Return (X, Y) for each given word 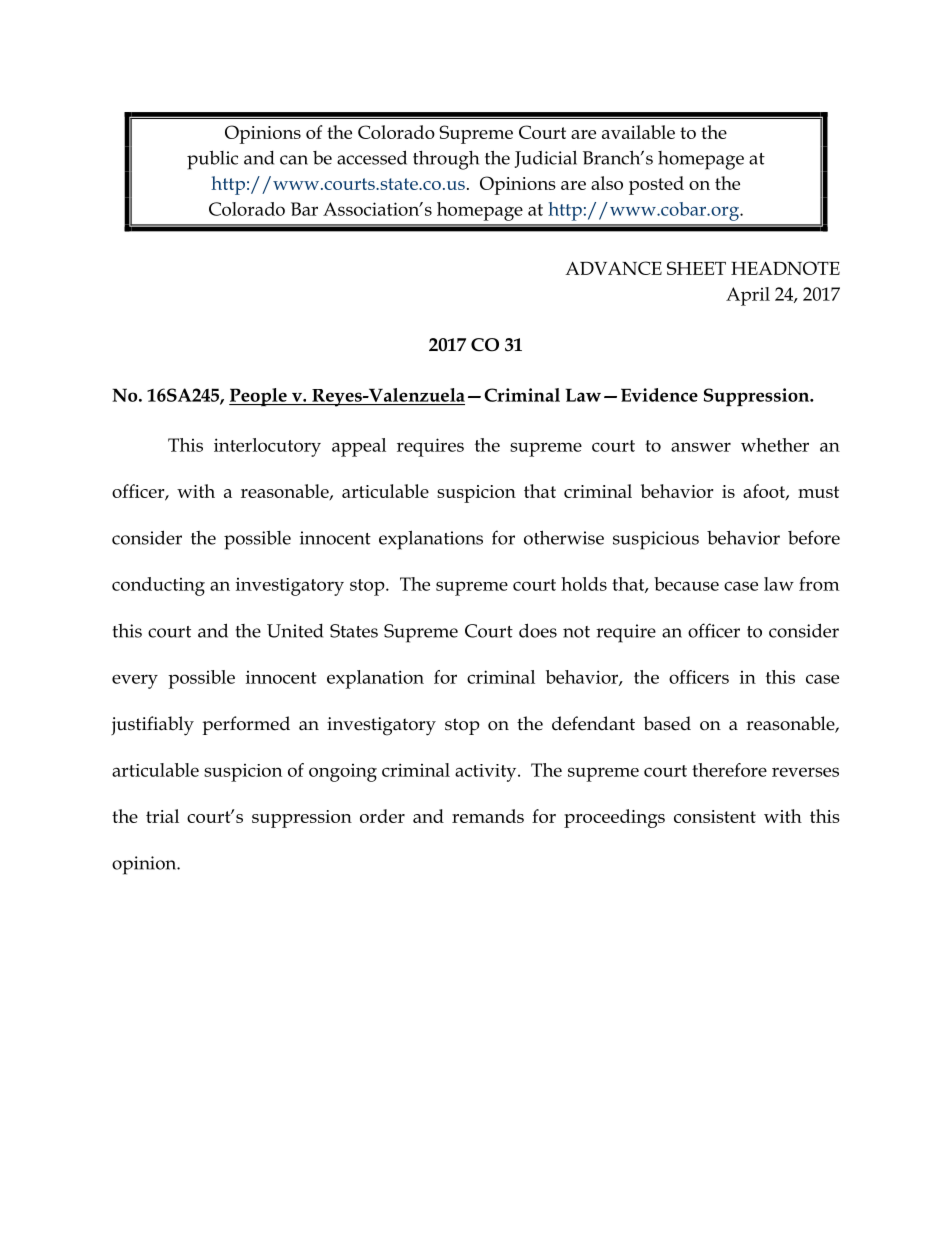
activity (487, 773)
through (446, 160)
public (212, 160)
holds (584, 584)
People (259, 397)
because (686, 584)
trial (162, 816)
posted (656, 185)
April (748, 296)
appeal (359, 447)
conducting (158, 586)
